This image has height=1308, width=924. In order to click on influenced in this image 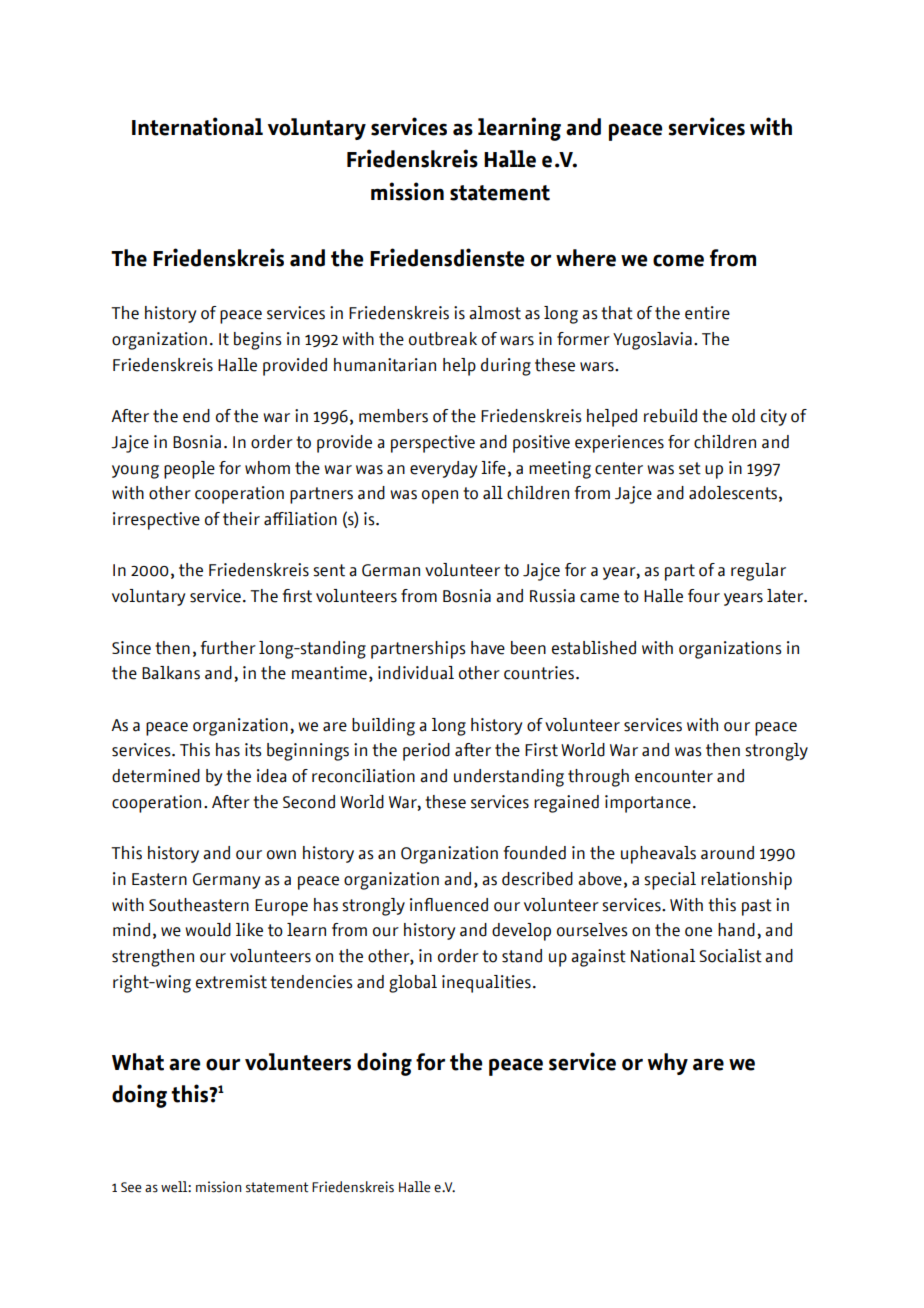, I will do `click(449, 905)`.
